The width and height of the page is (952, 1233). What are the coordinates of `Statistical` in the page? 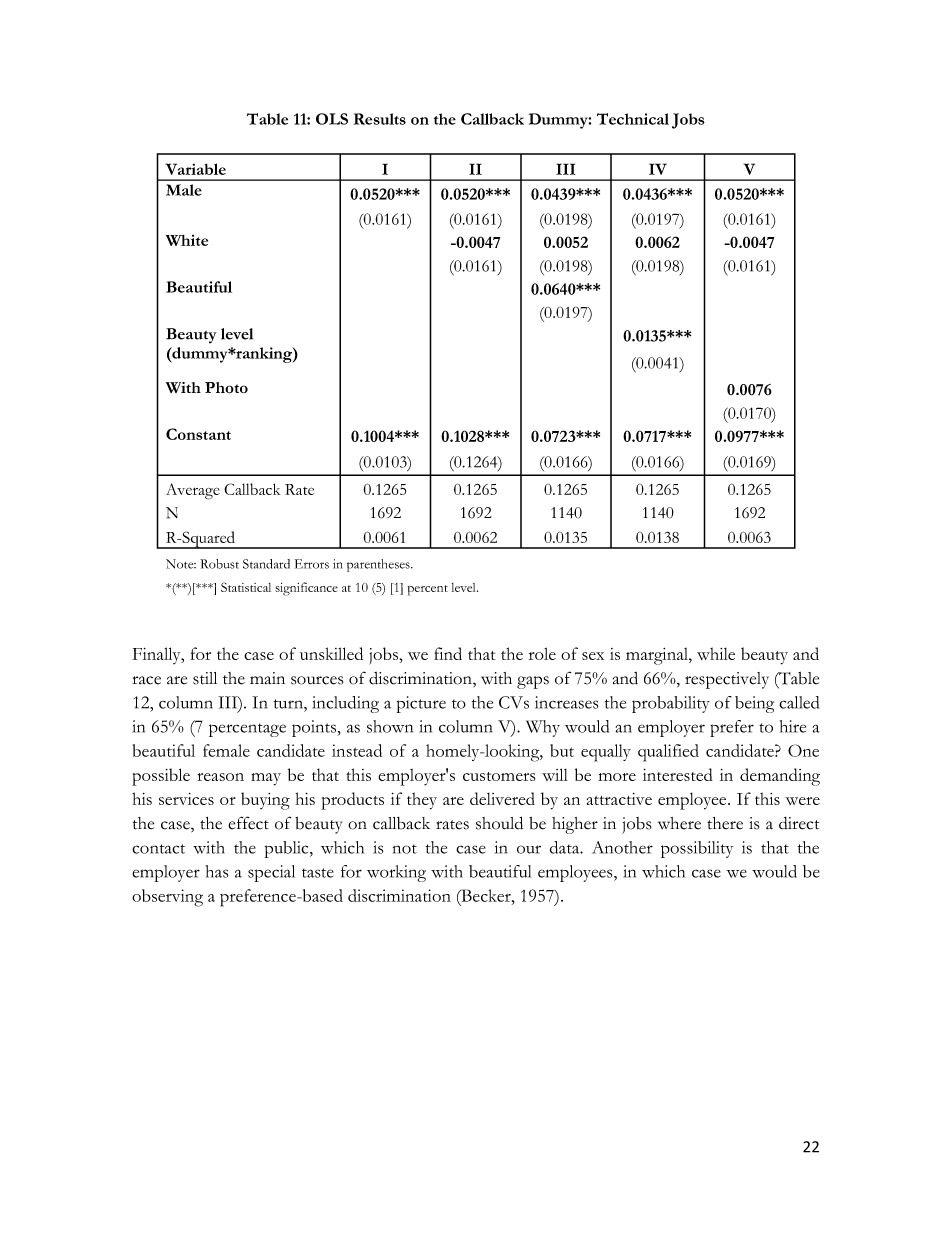 It's located at (246, 587).
